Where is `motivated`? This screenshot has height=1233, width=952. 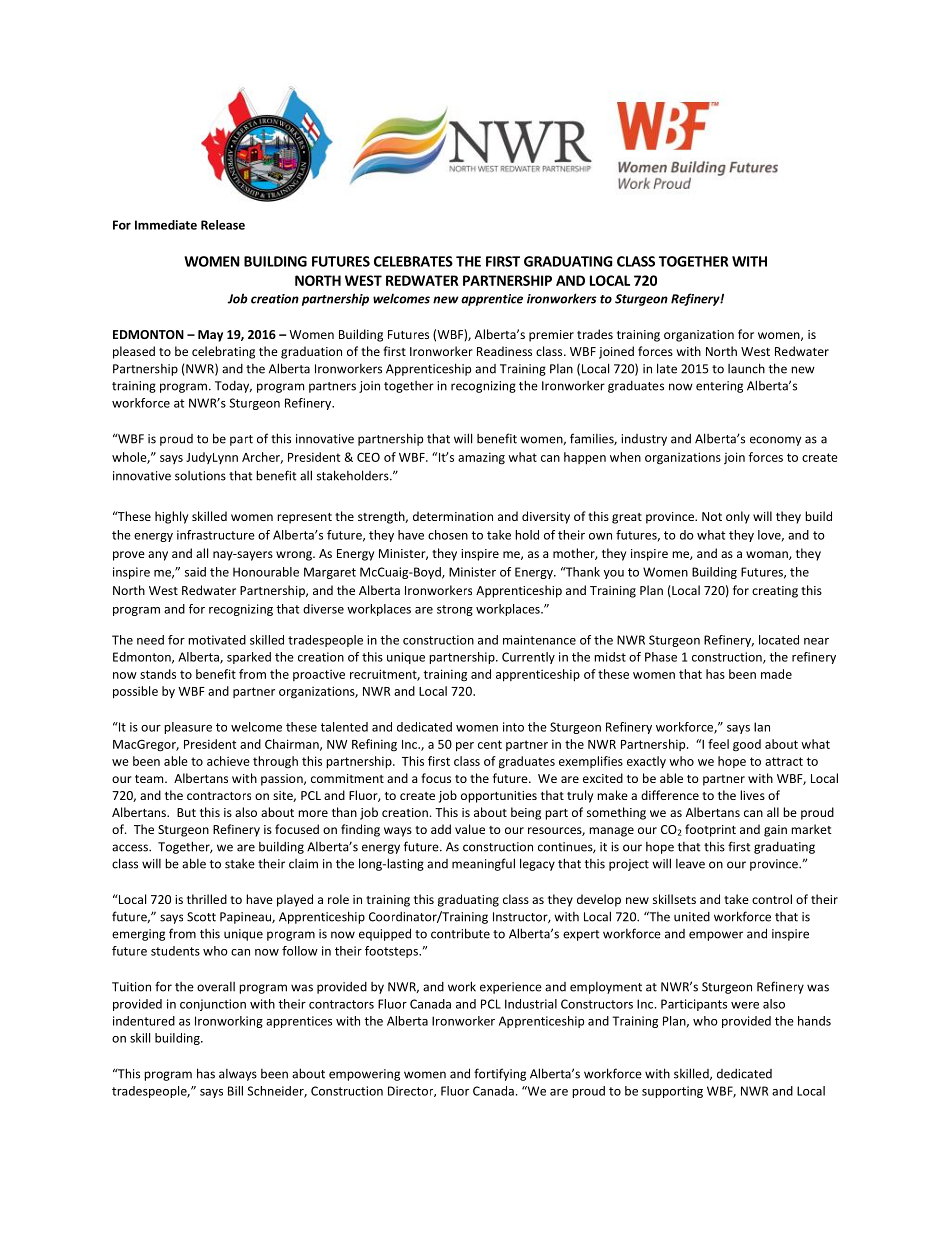
motivated is located at coordinates (217, 640).
